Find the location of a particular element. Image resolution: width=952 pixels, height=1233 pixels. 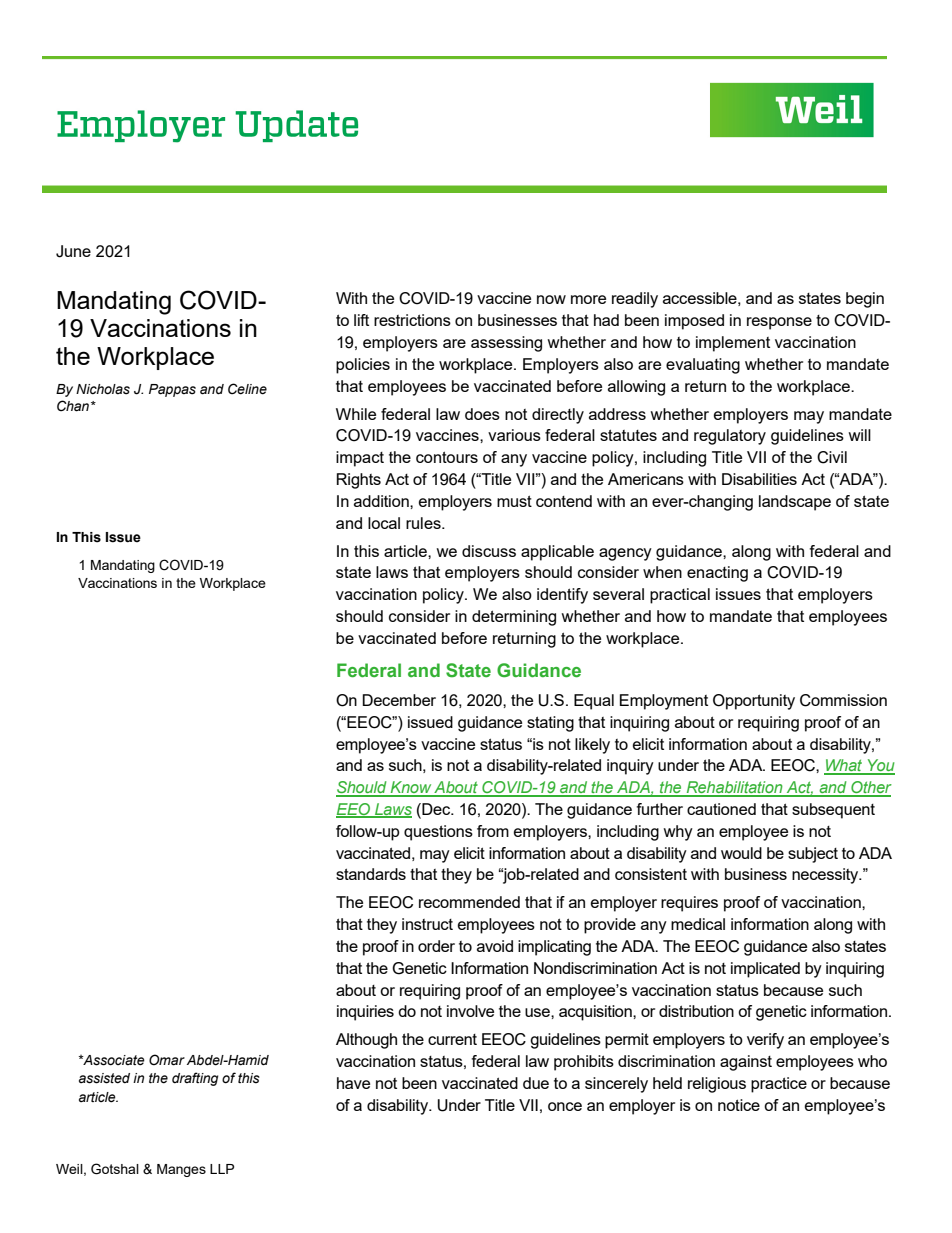

June is located at coordinates (73, 251).
